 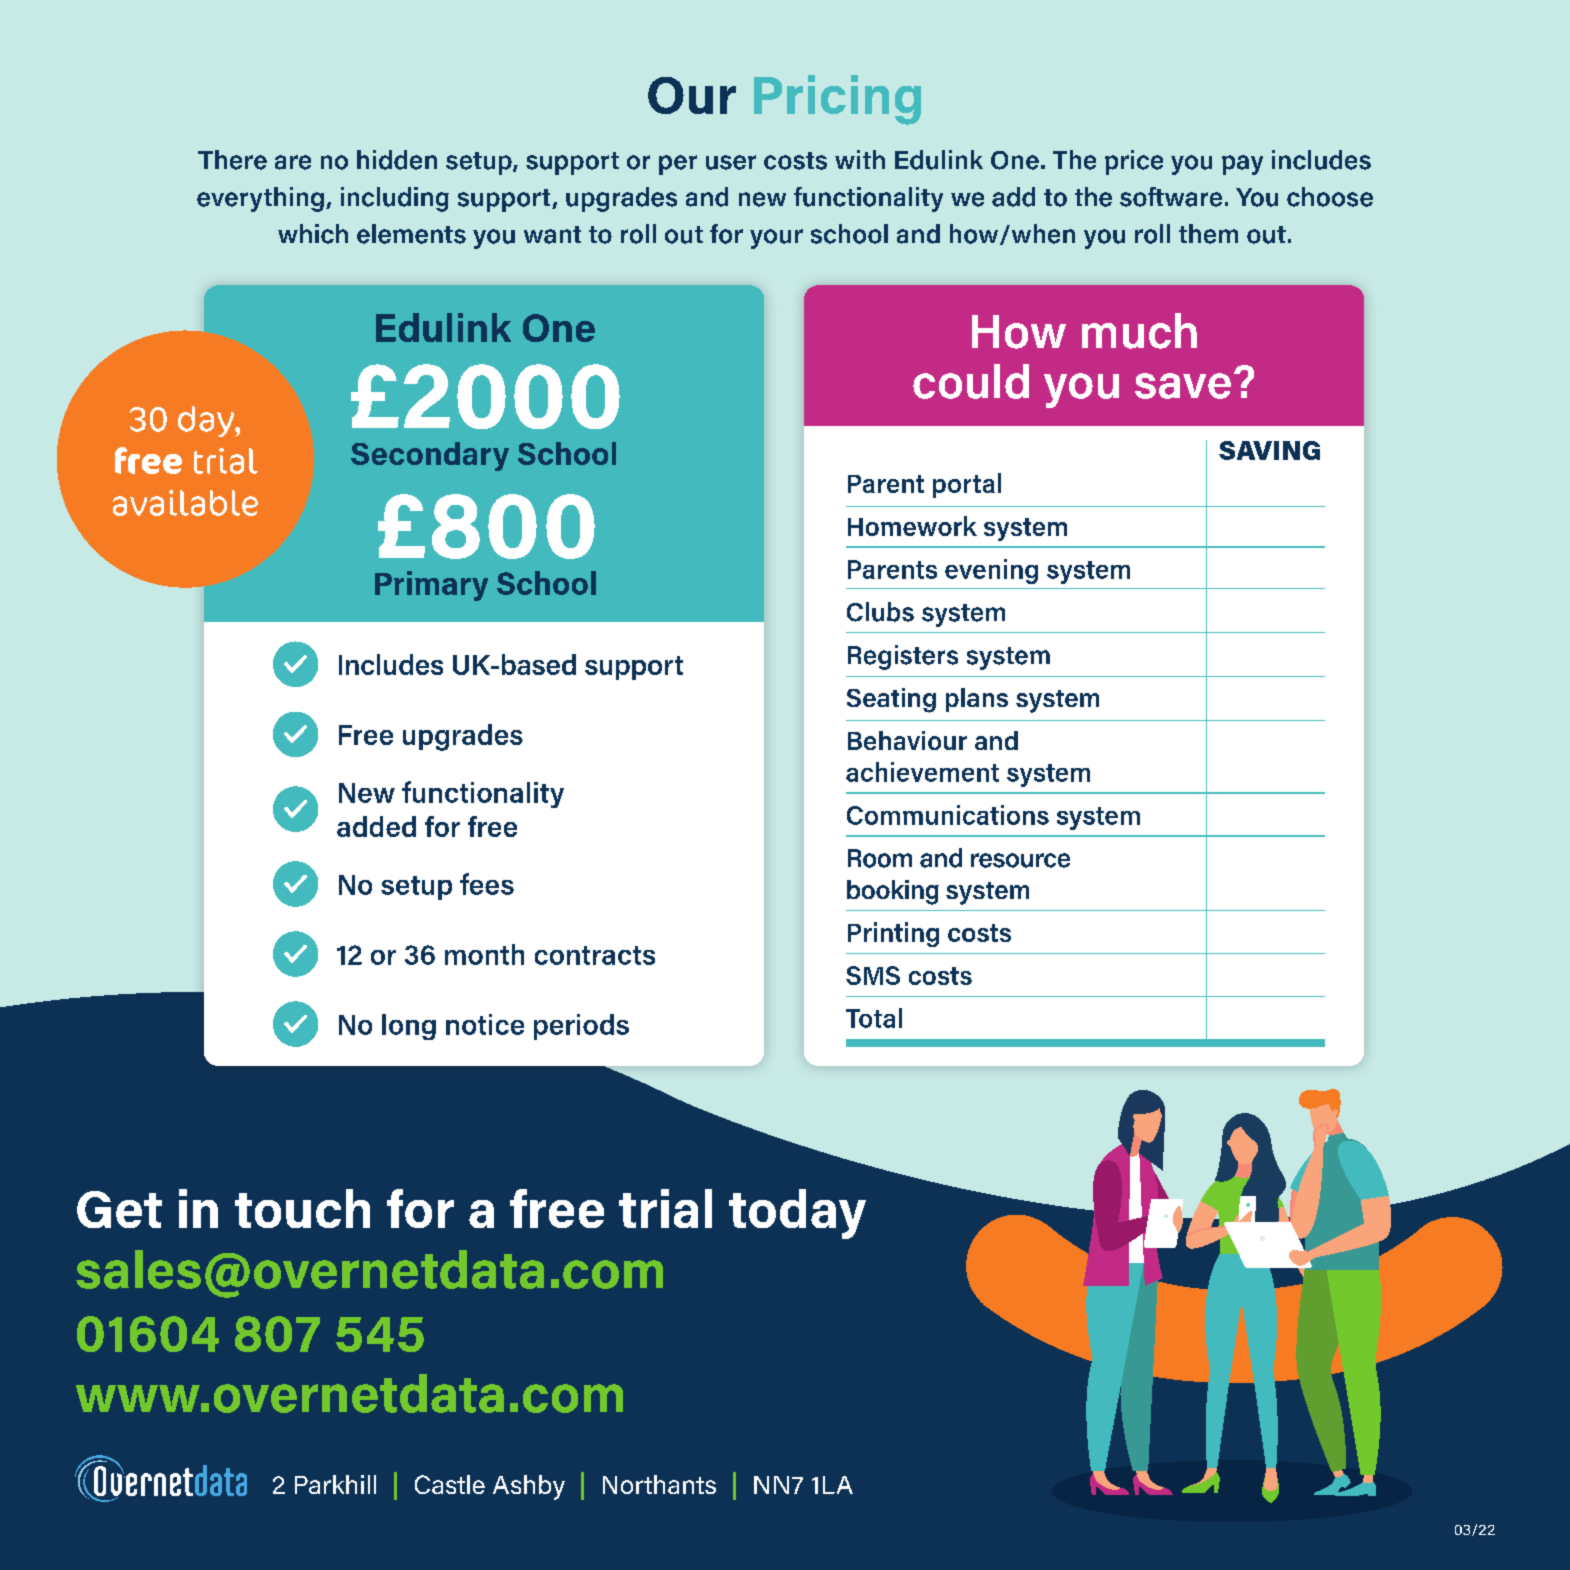 What do you see at coordinates (1020, 860) in the image?
I see `resource` at bounding box center [1020, 860].
